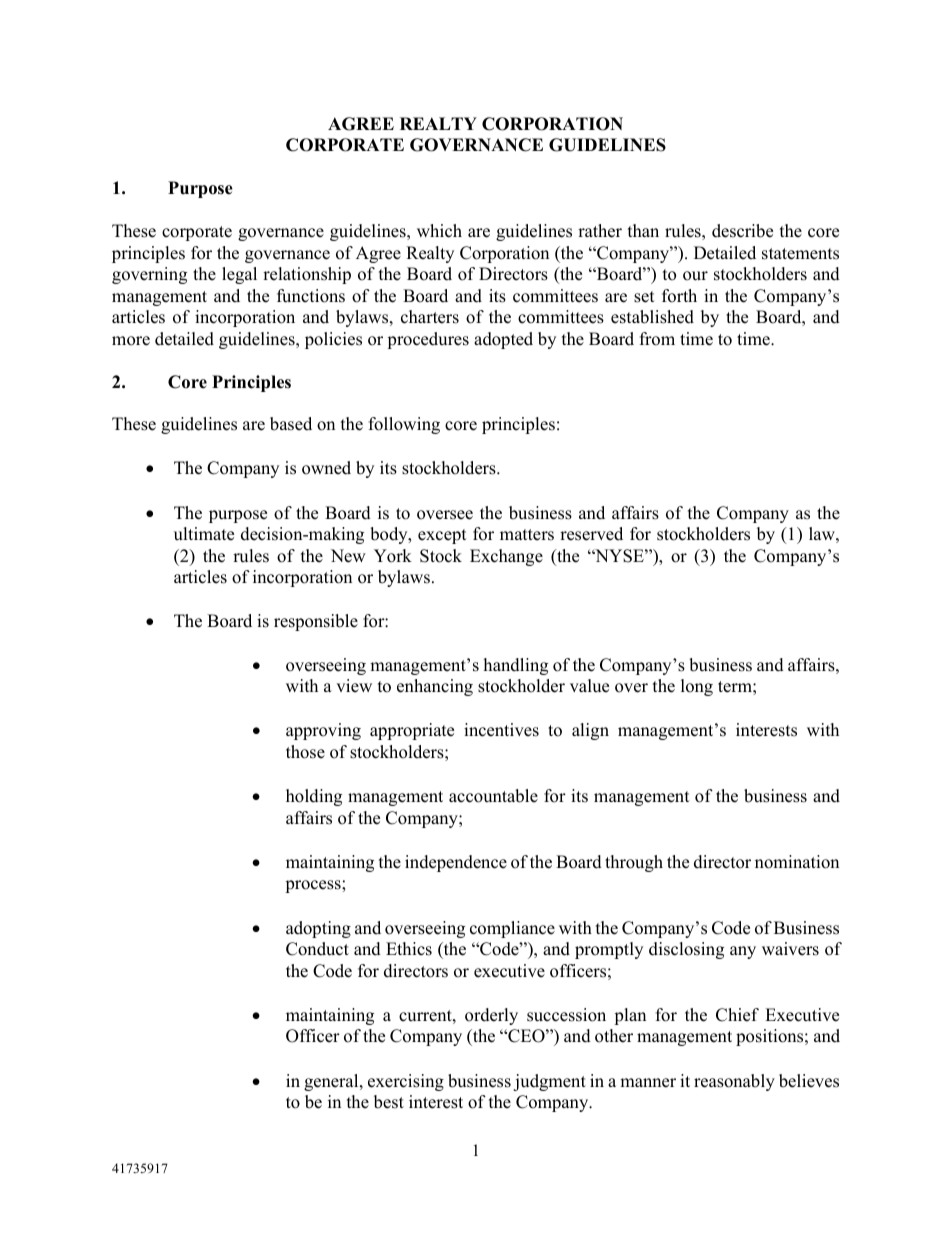 This page has width=952, height=1233. I want to click on general, so click(332, 1082).
